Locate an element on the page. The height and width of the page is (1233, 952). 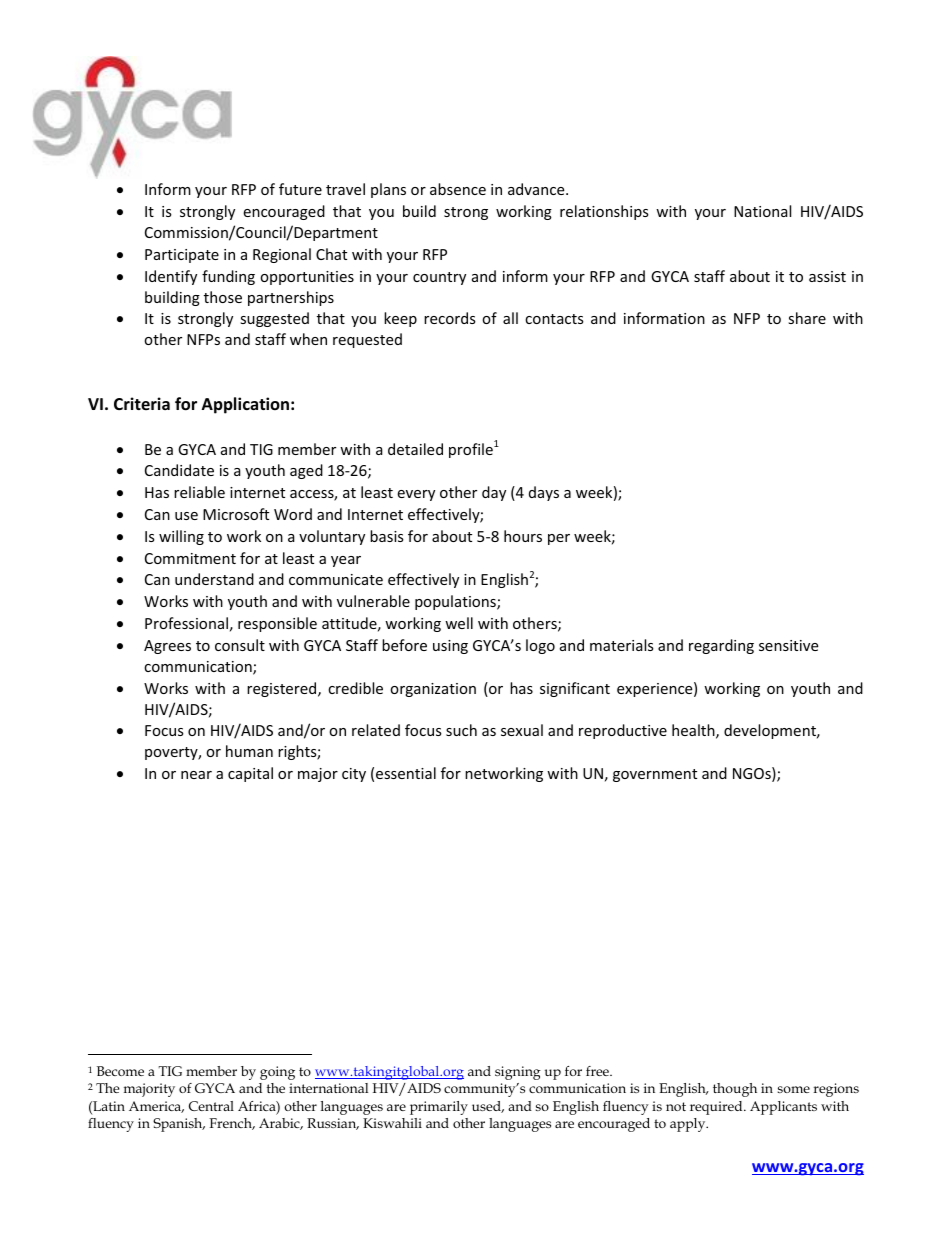
human is located at coordinates (249, 751).
